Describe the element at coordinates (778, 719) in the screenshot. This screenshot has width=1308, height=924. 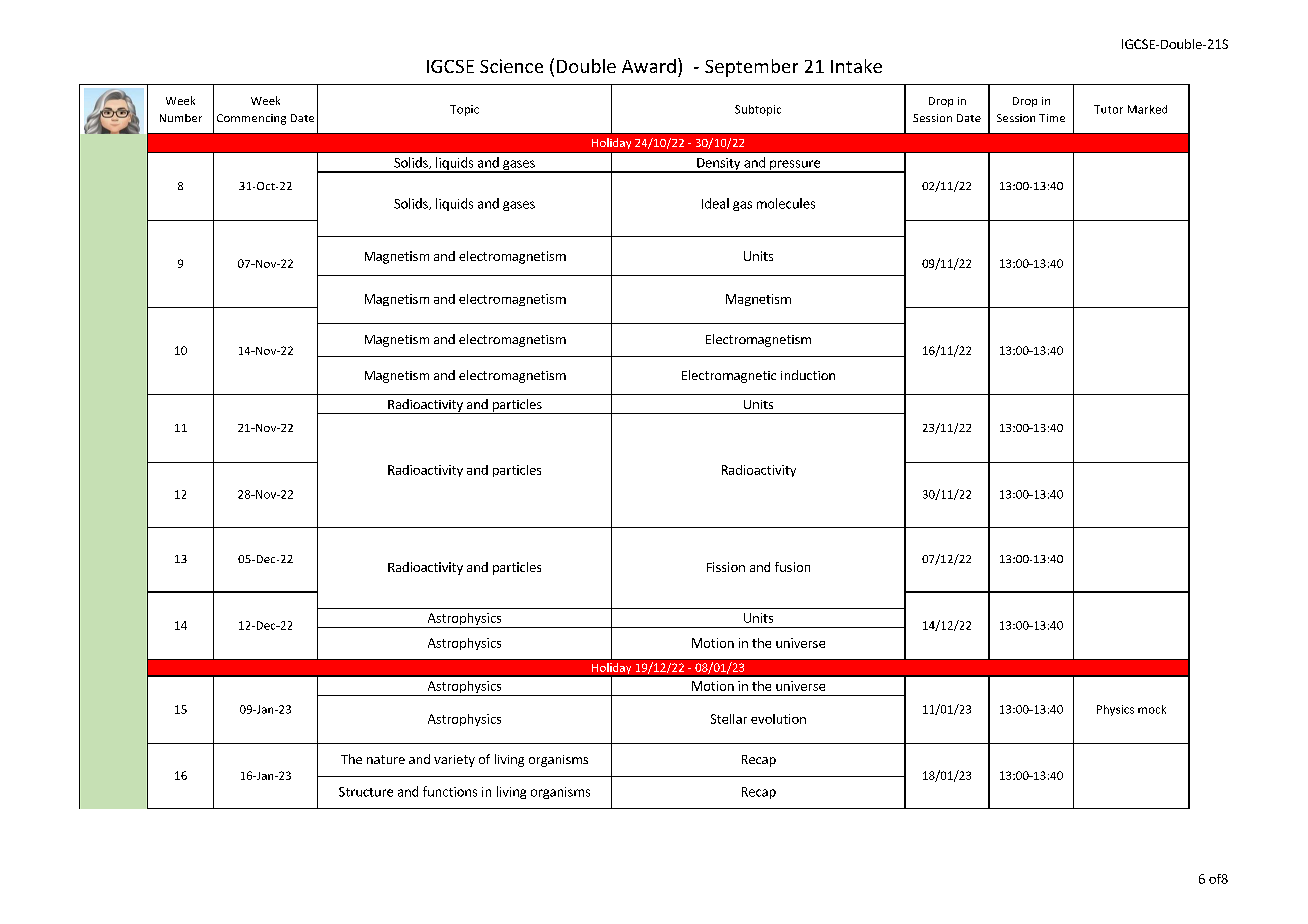
I see `evolution` at that location.
